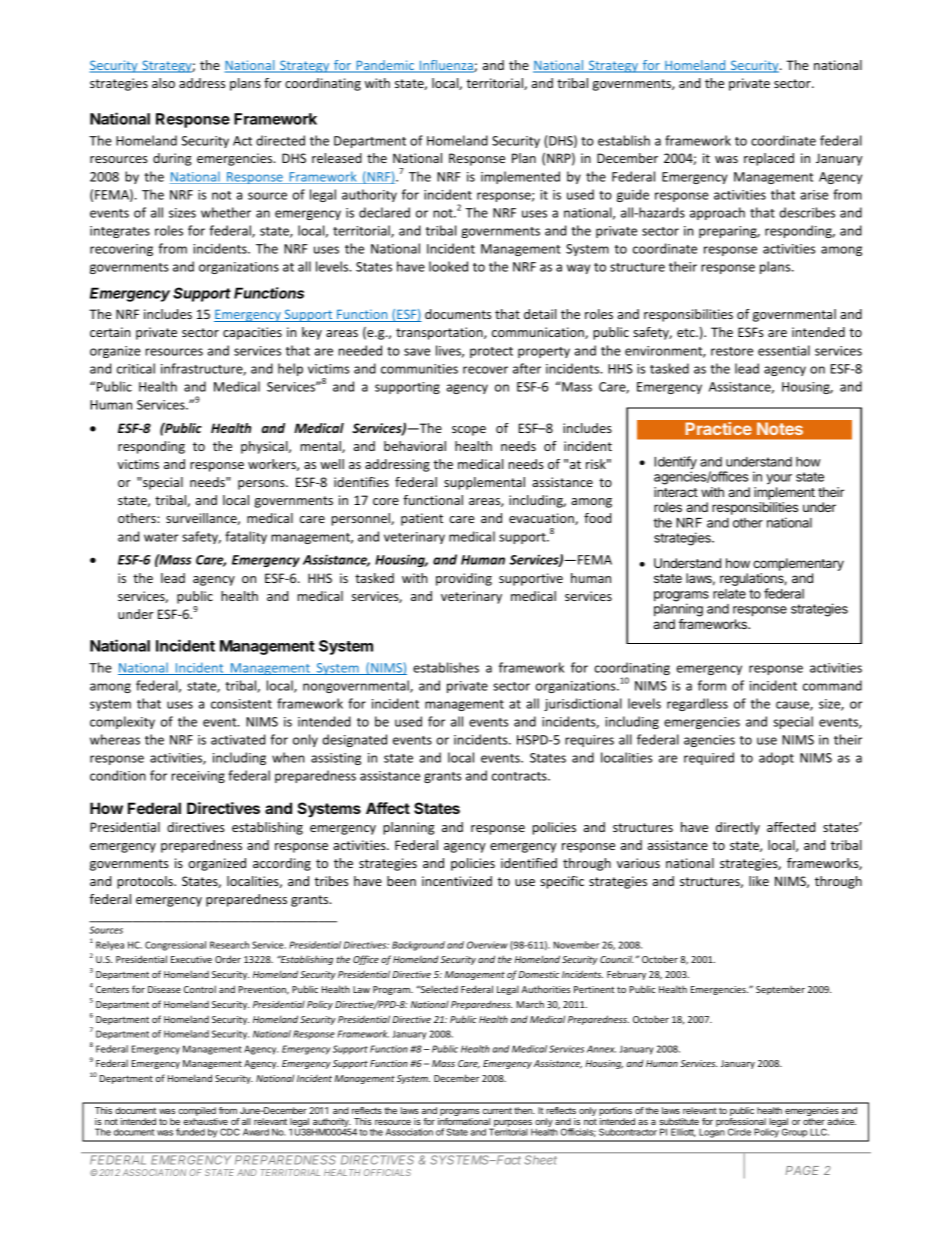 The image size is (952, 1233). I want to click on replaced, so click(769, 159).
